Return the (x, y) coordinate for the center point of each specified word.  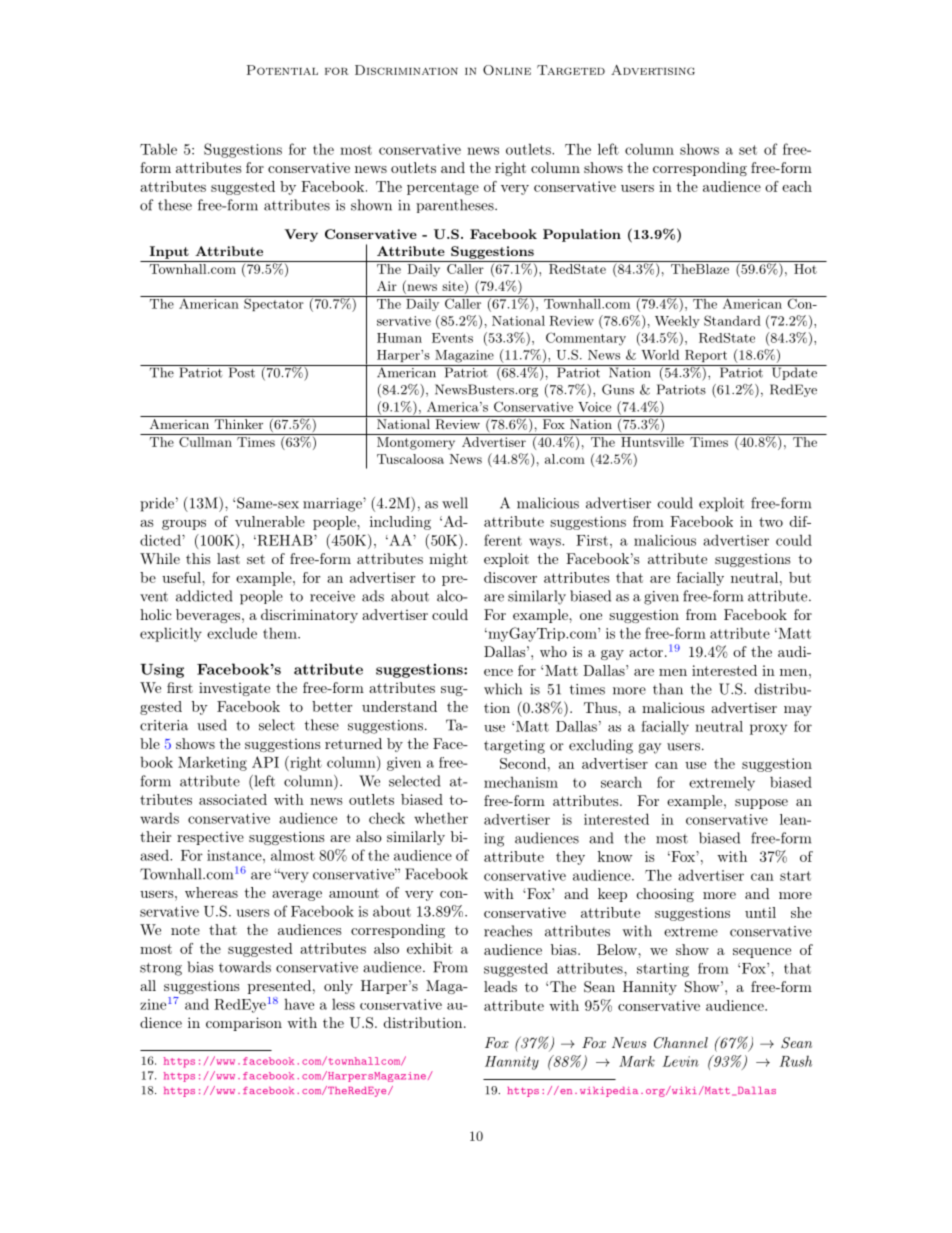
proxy (768, 729)
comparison (244, 1024)
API (265, 762)
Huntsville (652, 442)
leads (500, 986)
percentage (443, 189)
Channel (681, 1043)
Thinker (239, 424)
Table (158, 149)
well (455, 503)
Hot (805, 269)
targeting (514, 747)
